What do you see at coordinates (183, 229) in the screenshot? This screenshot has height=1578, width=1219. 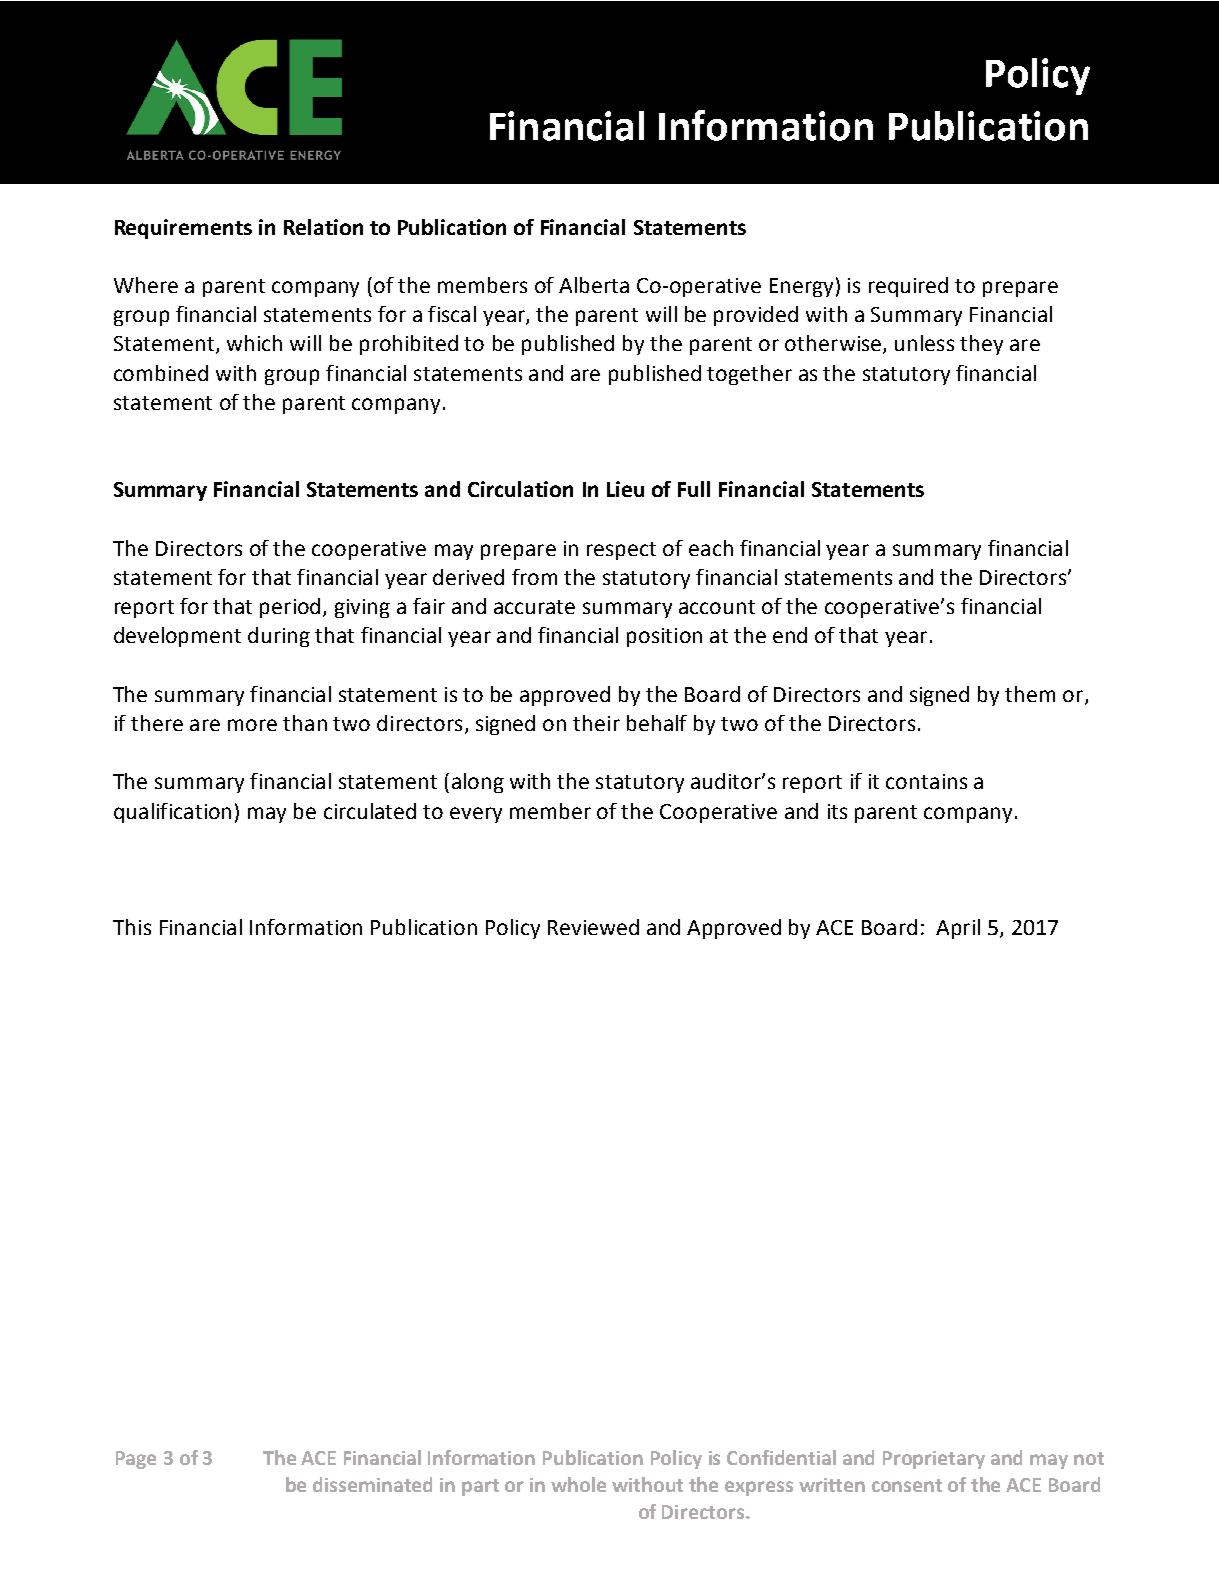 I see `Requirements` at bounding box center [183, 229].
